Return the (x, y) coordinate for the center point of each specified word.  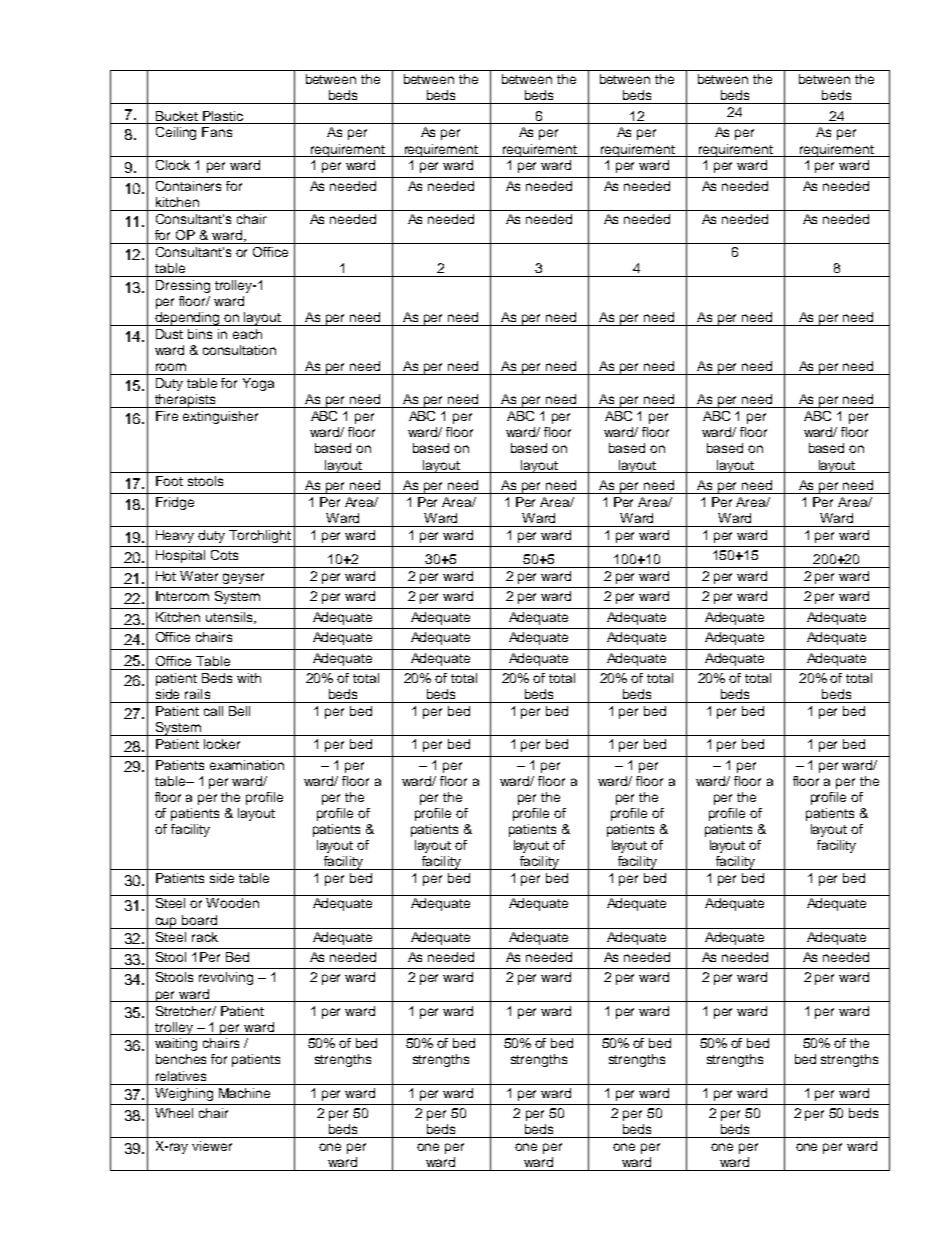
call (213, 711)
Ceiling (176, 133)
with (249, 678)
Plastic (223, 116)
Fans (217, 132)
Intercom (182, 596)
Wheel (174, 1113)
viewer (212, 1146)
